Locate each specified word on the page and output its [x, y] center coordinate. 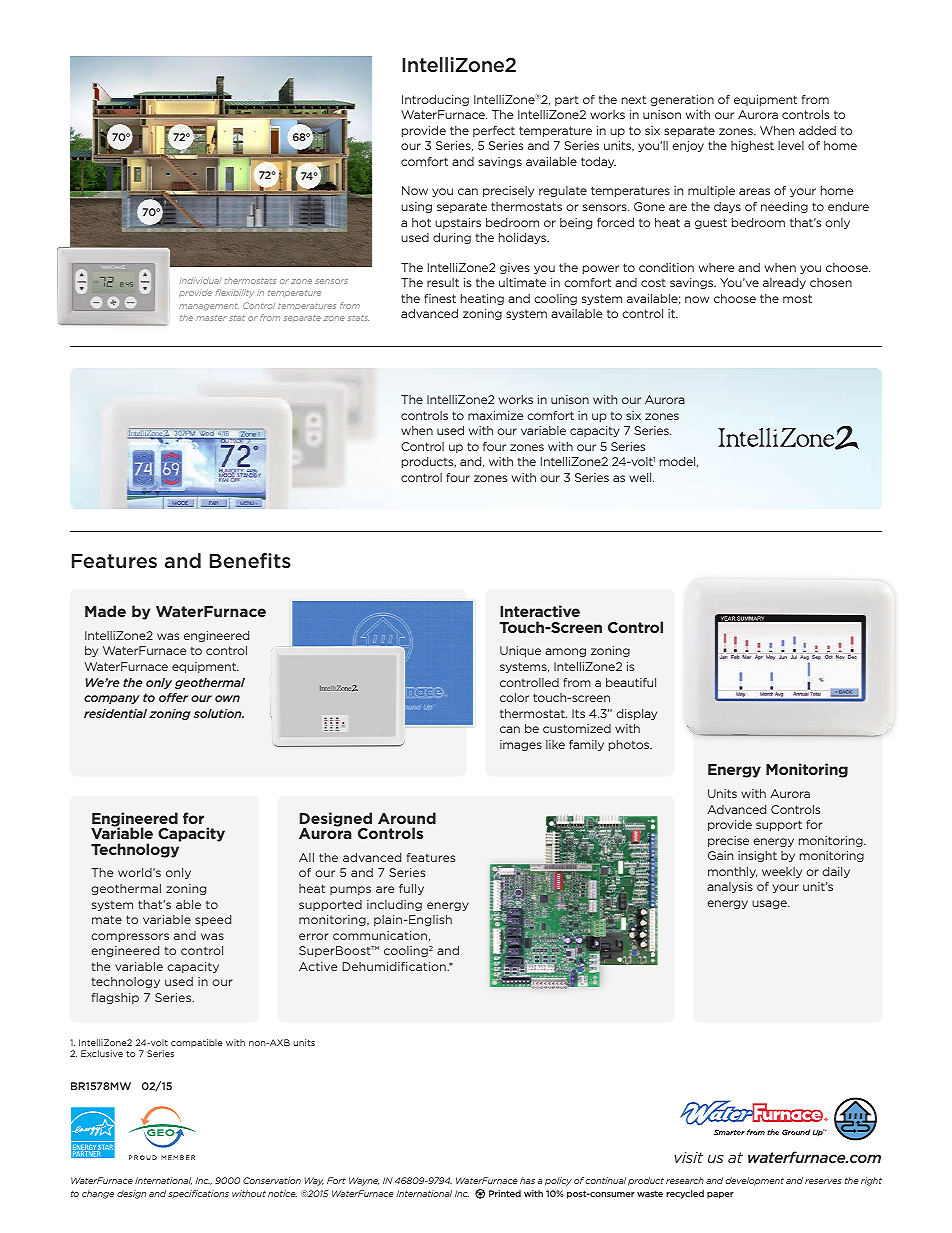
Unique [520, 651]
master [211, 318]
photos [630, 745]
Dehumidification [395, 966]
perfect [494, 131]
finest [440, 298]
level [791, 145]
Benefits [250, 560]
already [784, 283]
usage [770, 904]
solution [219, 713]
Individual [200, 280]
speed [213, 920]
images [521, 745]
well [641, 477]
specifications [198, 1194]
